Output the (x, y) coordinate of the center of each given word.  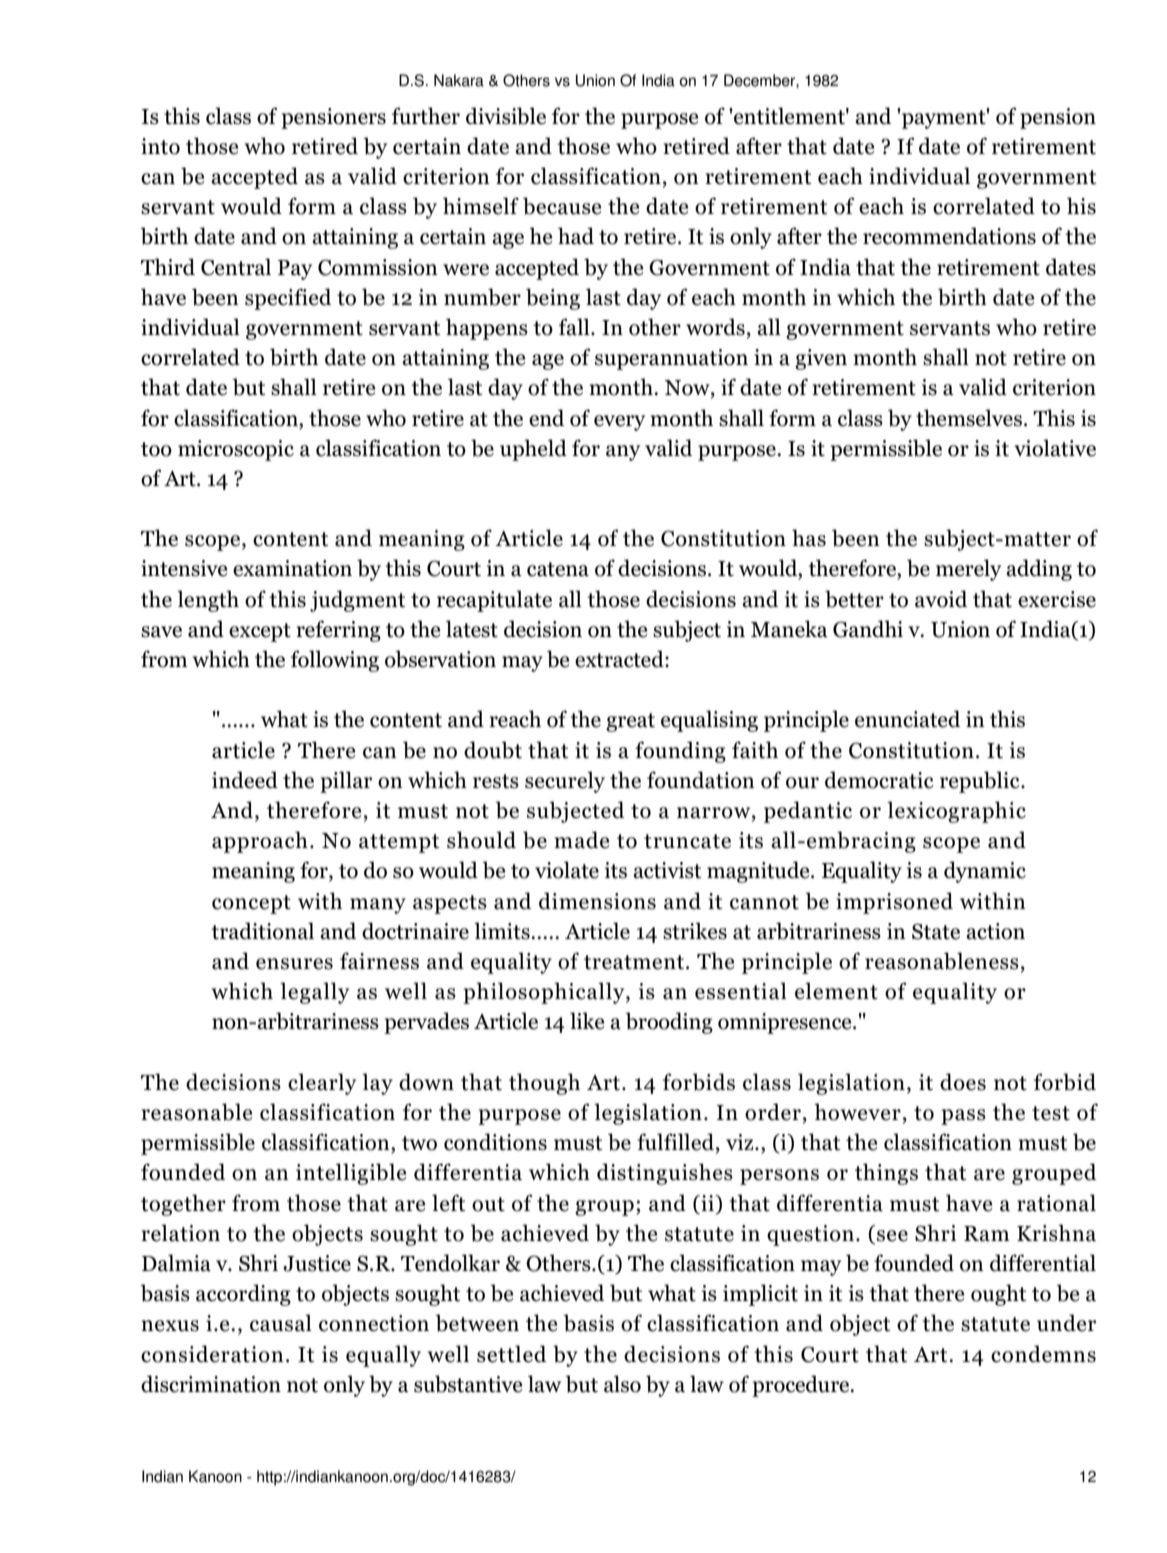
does (963, 1082)
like (587, 1021)
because (562, 206)
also (622, 1384)
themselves (969, 418)
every (619, 423)
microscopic (236, 450)
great (630, 722)
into (160, 146)
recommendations (949, 236)
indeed (245, 780)
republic (981, 782)
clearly (322, 1084)
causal (281, 1323)
